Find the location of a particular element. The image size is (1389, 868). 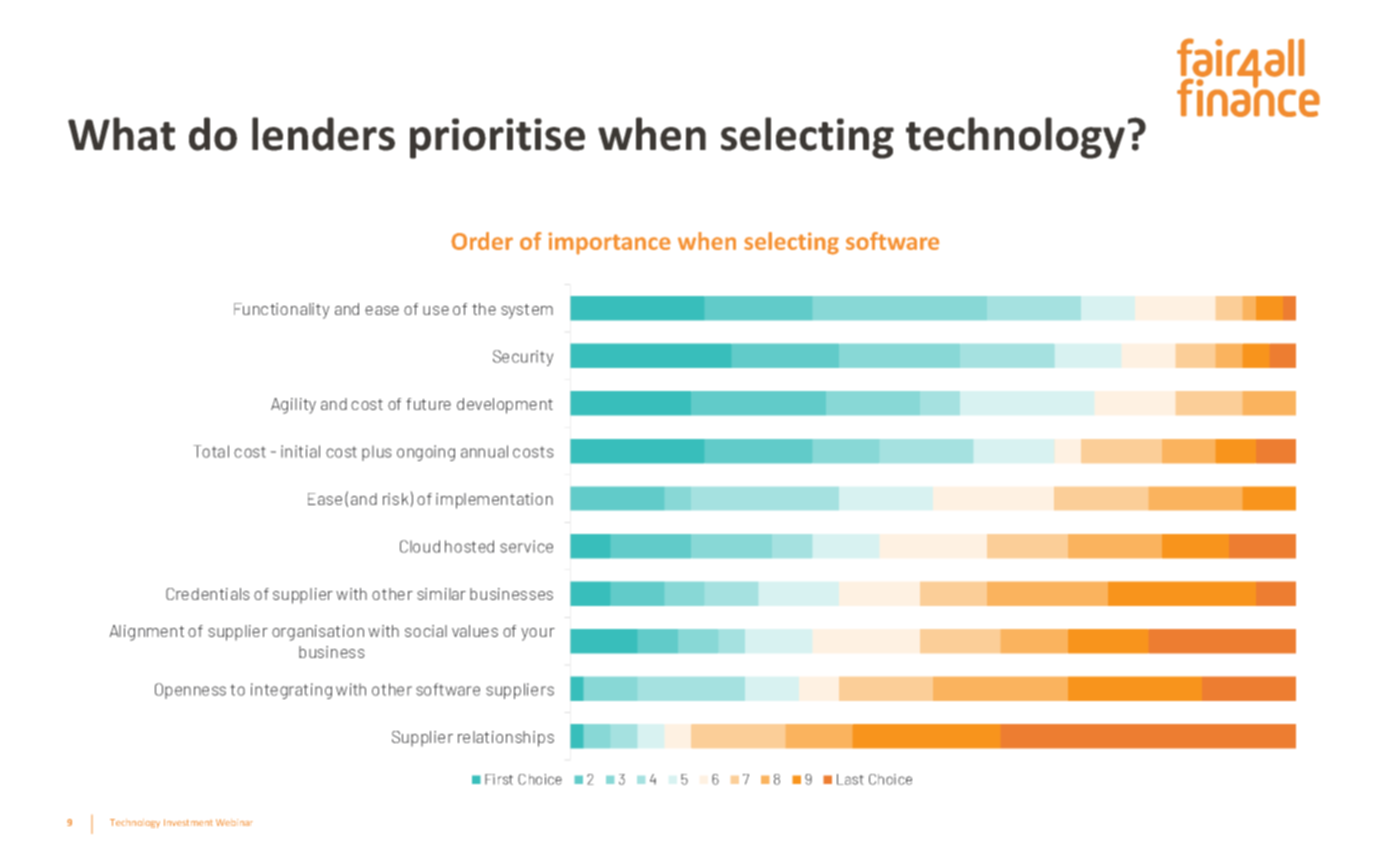

implementation is located at coordinates (494, 501).
